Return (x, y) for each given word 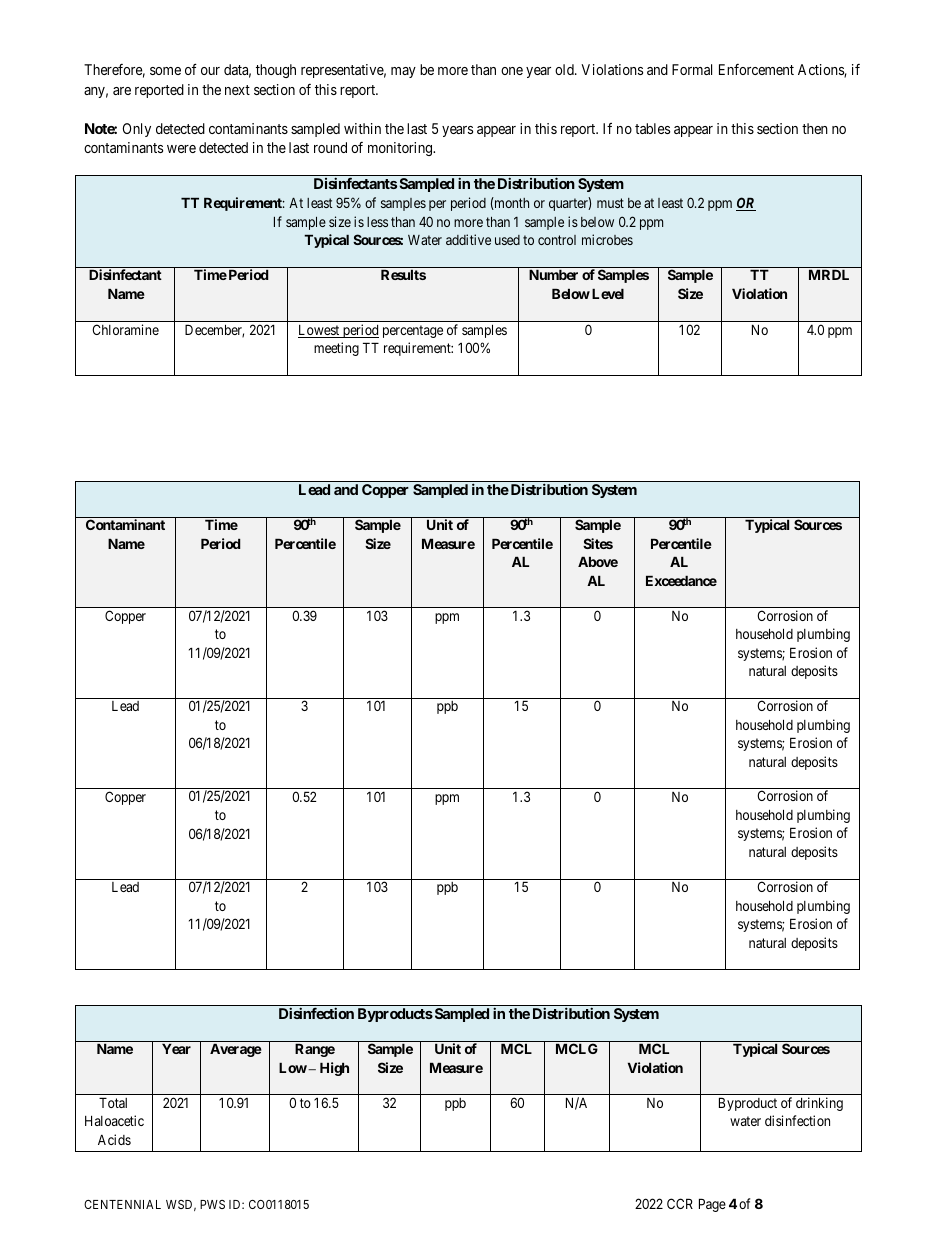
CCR (680, 1203)
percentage (413, 331)
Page (712, 1205)
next (237, 90)
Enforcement (756, 69)
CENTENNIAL (122, 1204)
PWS (212, 1204)
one (512, 71)
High (334, 1069)
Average (236, 1050)
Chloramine (125, 329)
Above (598, 561)
